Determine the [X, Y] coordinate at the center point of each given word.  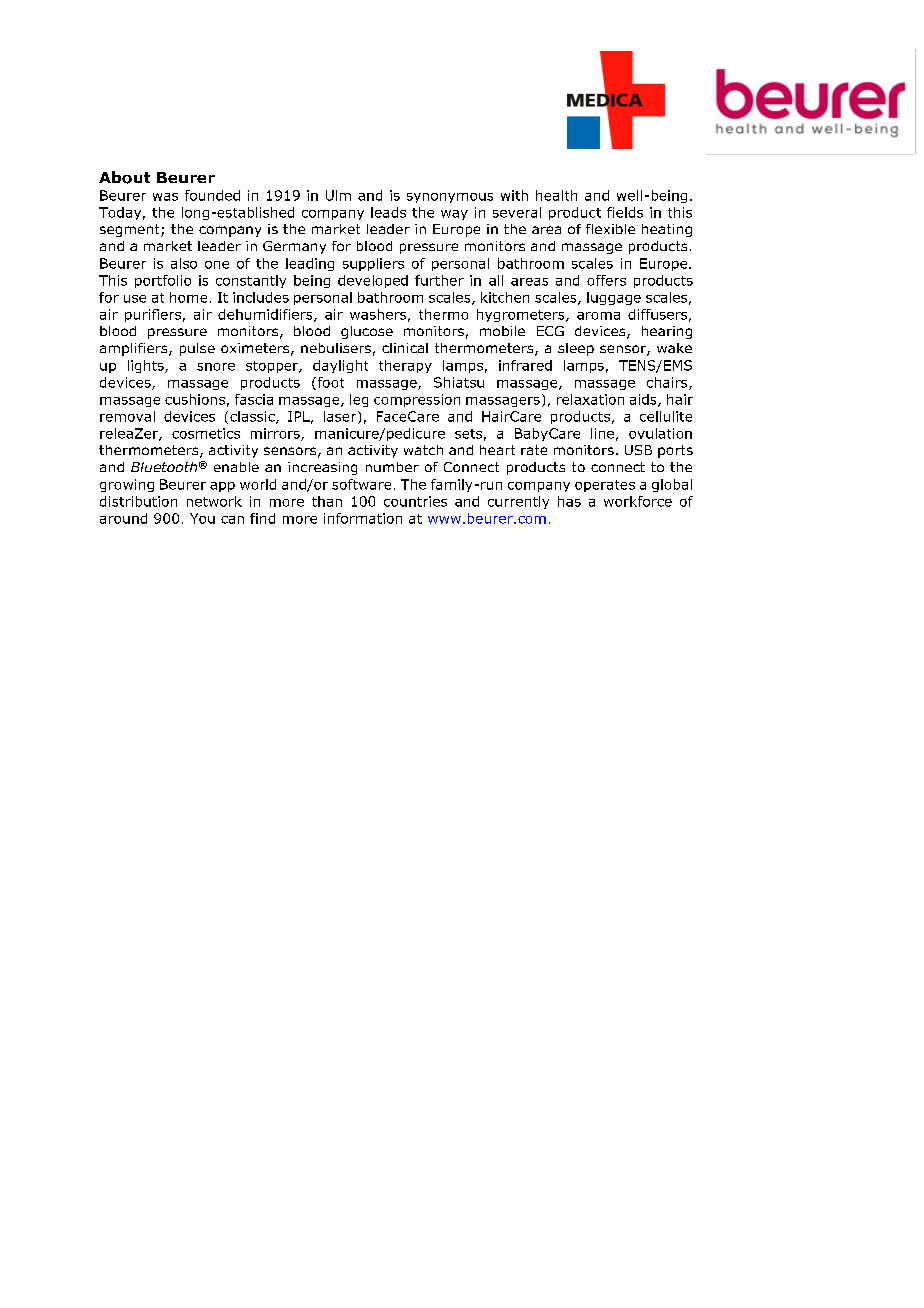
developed [373, 281]
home [188, 297]
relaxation [590, 399]
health [556, 195]
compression [417, 400]
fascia [254, 399]
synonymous [450, 198]
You [202, 518]
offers [606, 280]
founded [212, 195]
